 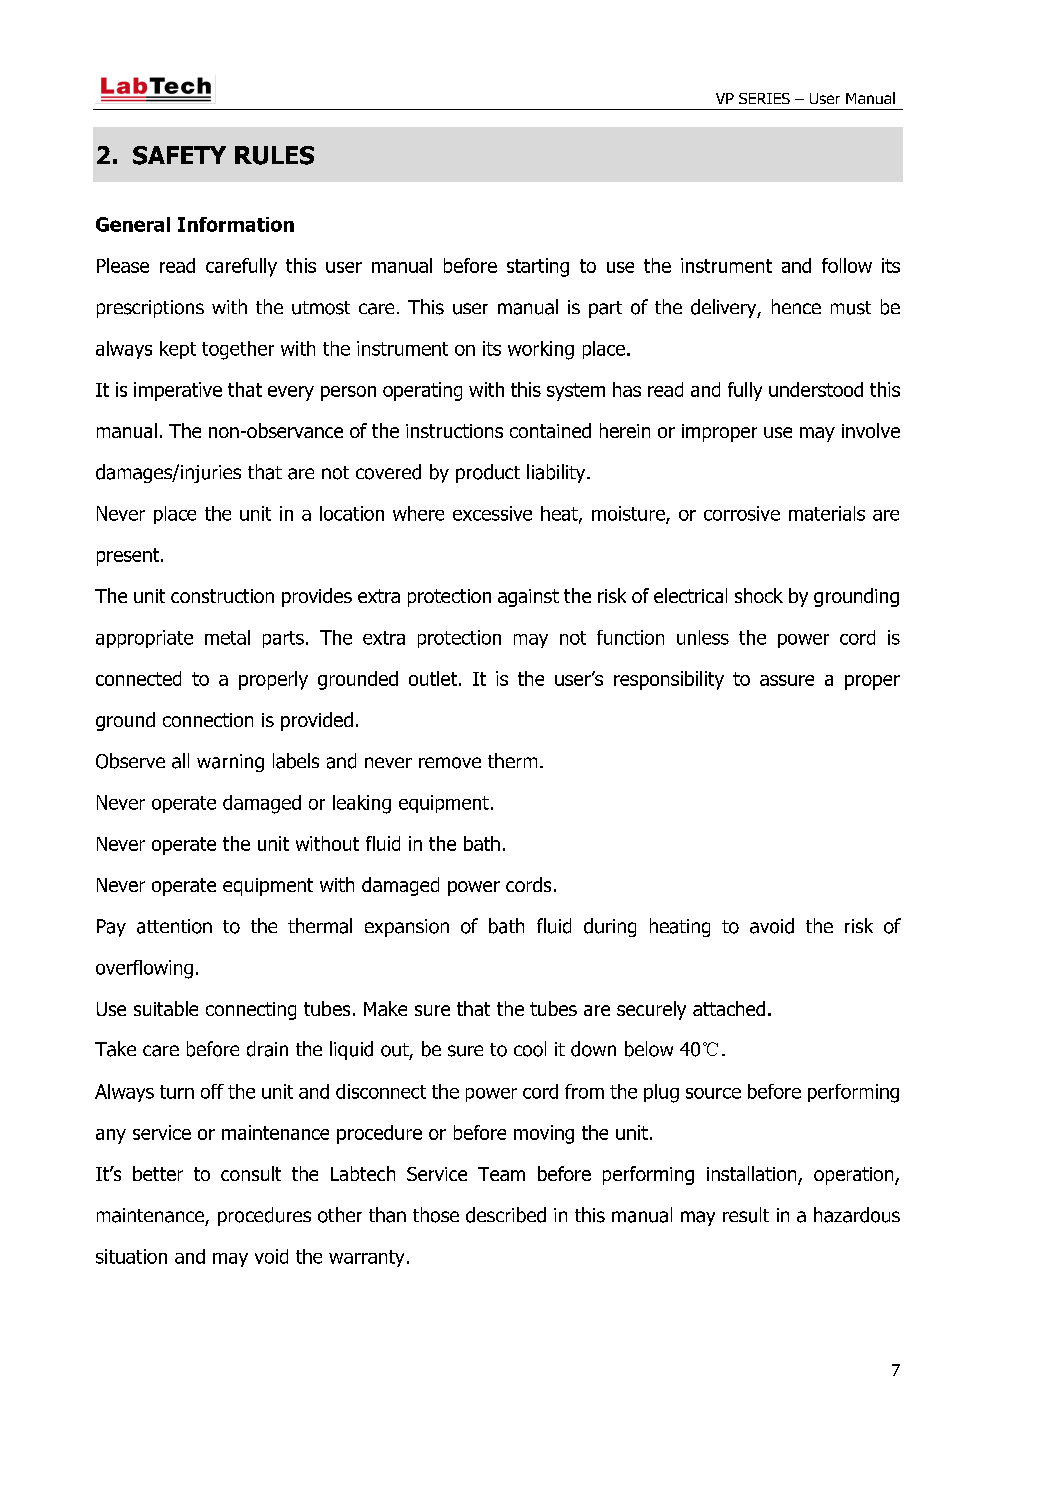 I want to click on described, so click(x=506, y=1215).
